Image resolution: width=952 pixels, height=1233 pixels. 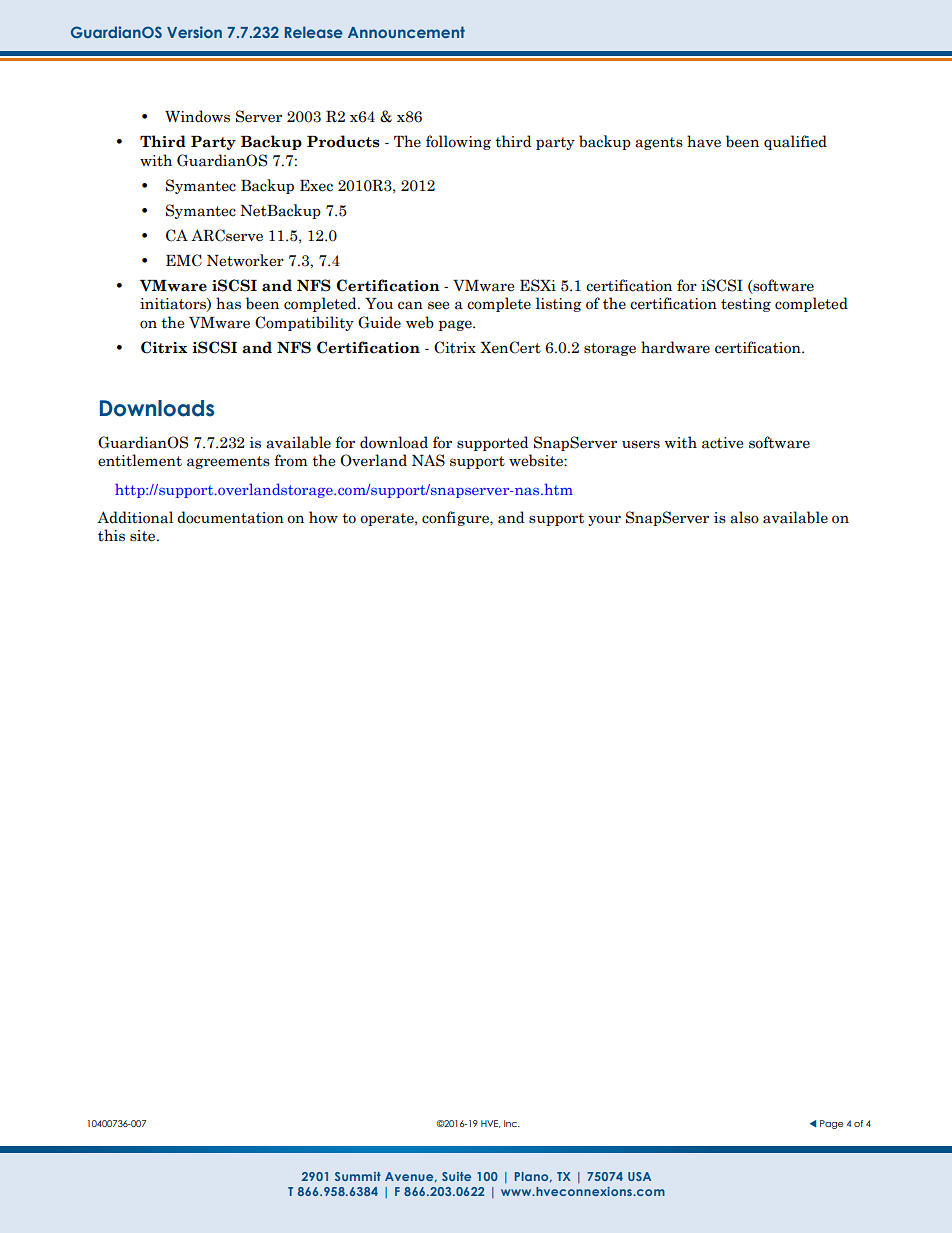 I want to click on Avenue, so click(x=410, y=1177).
